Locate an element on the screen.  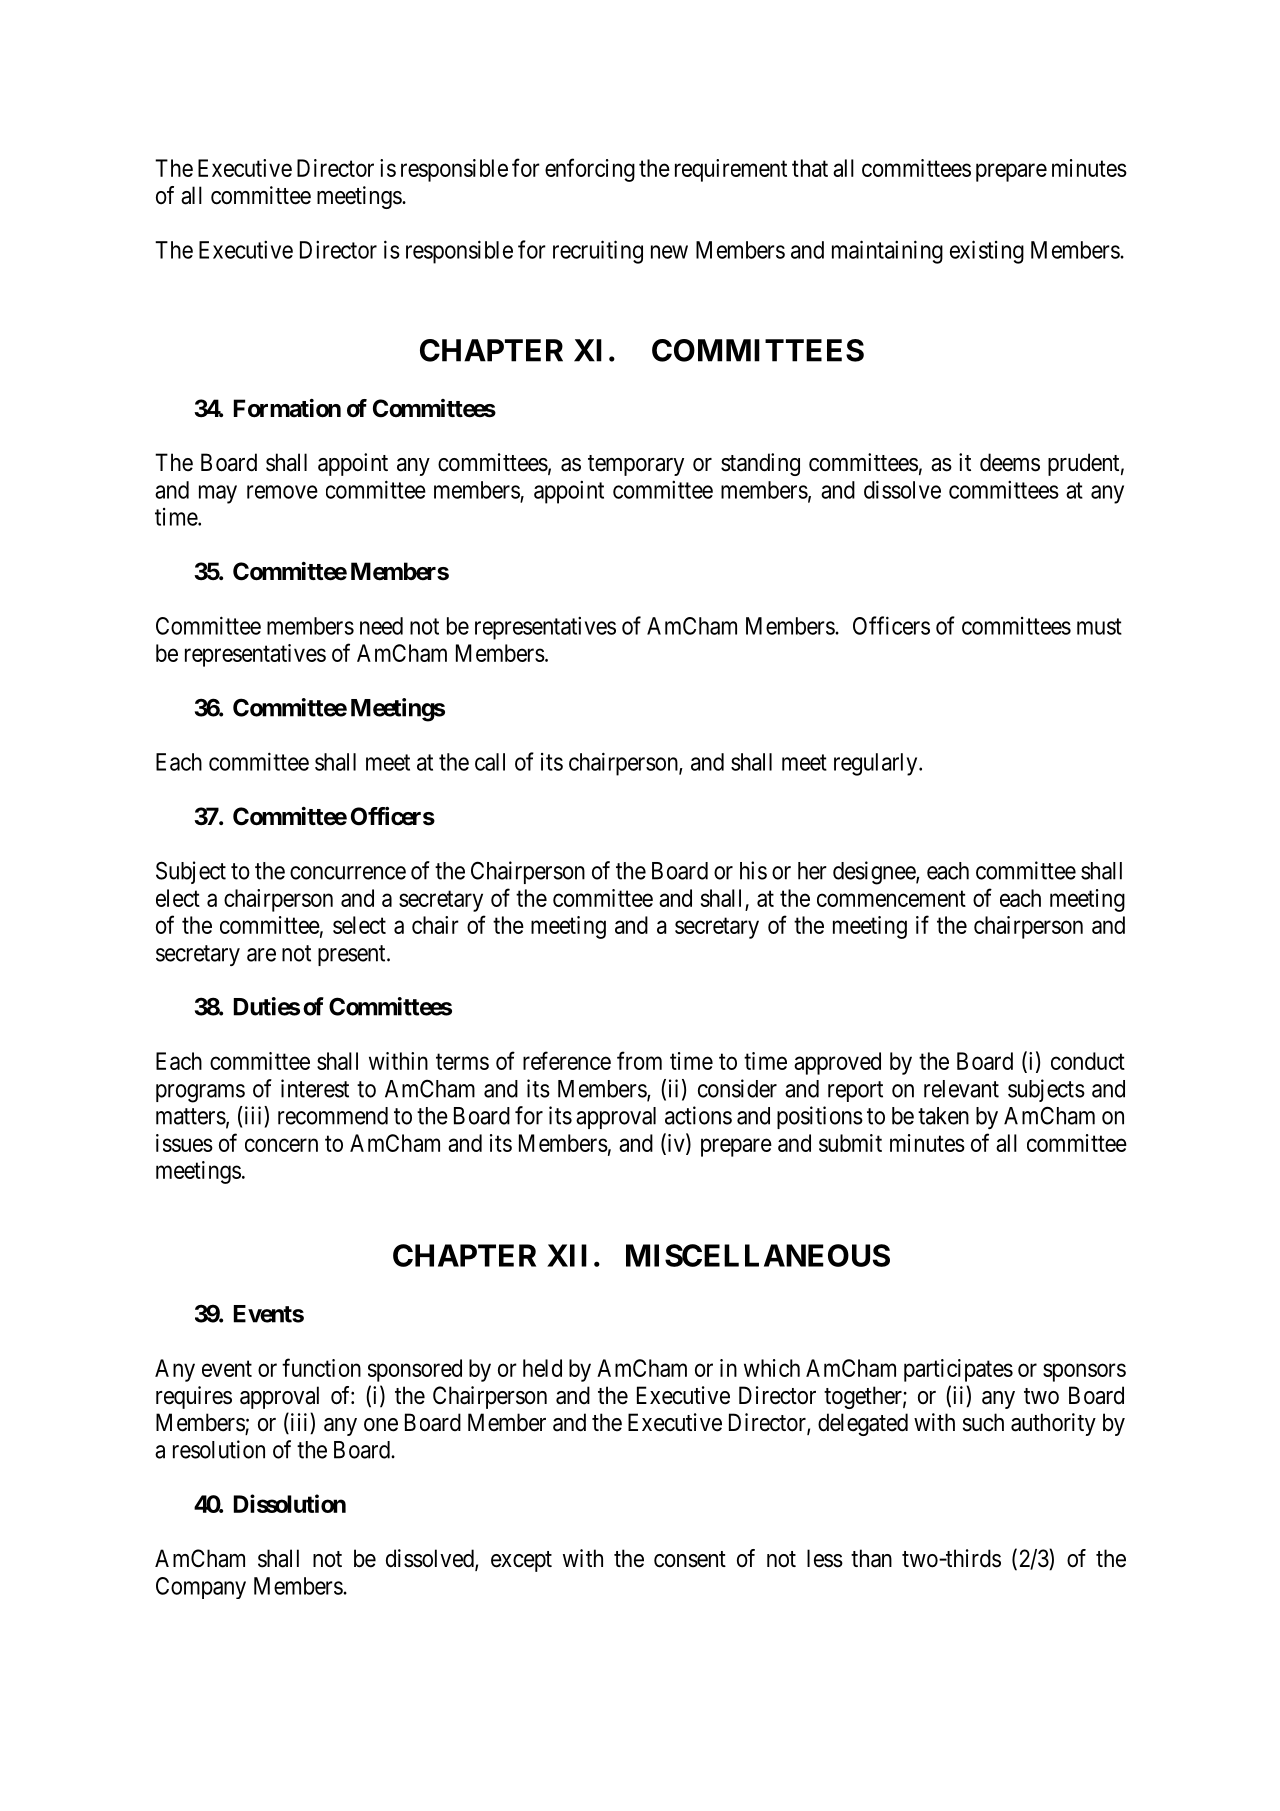
call is located at coordinates (490, 762).
